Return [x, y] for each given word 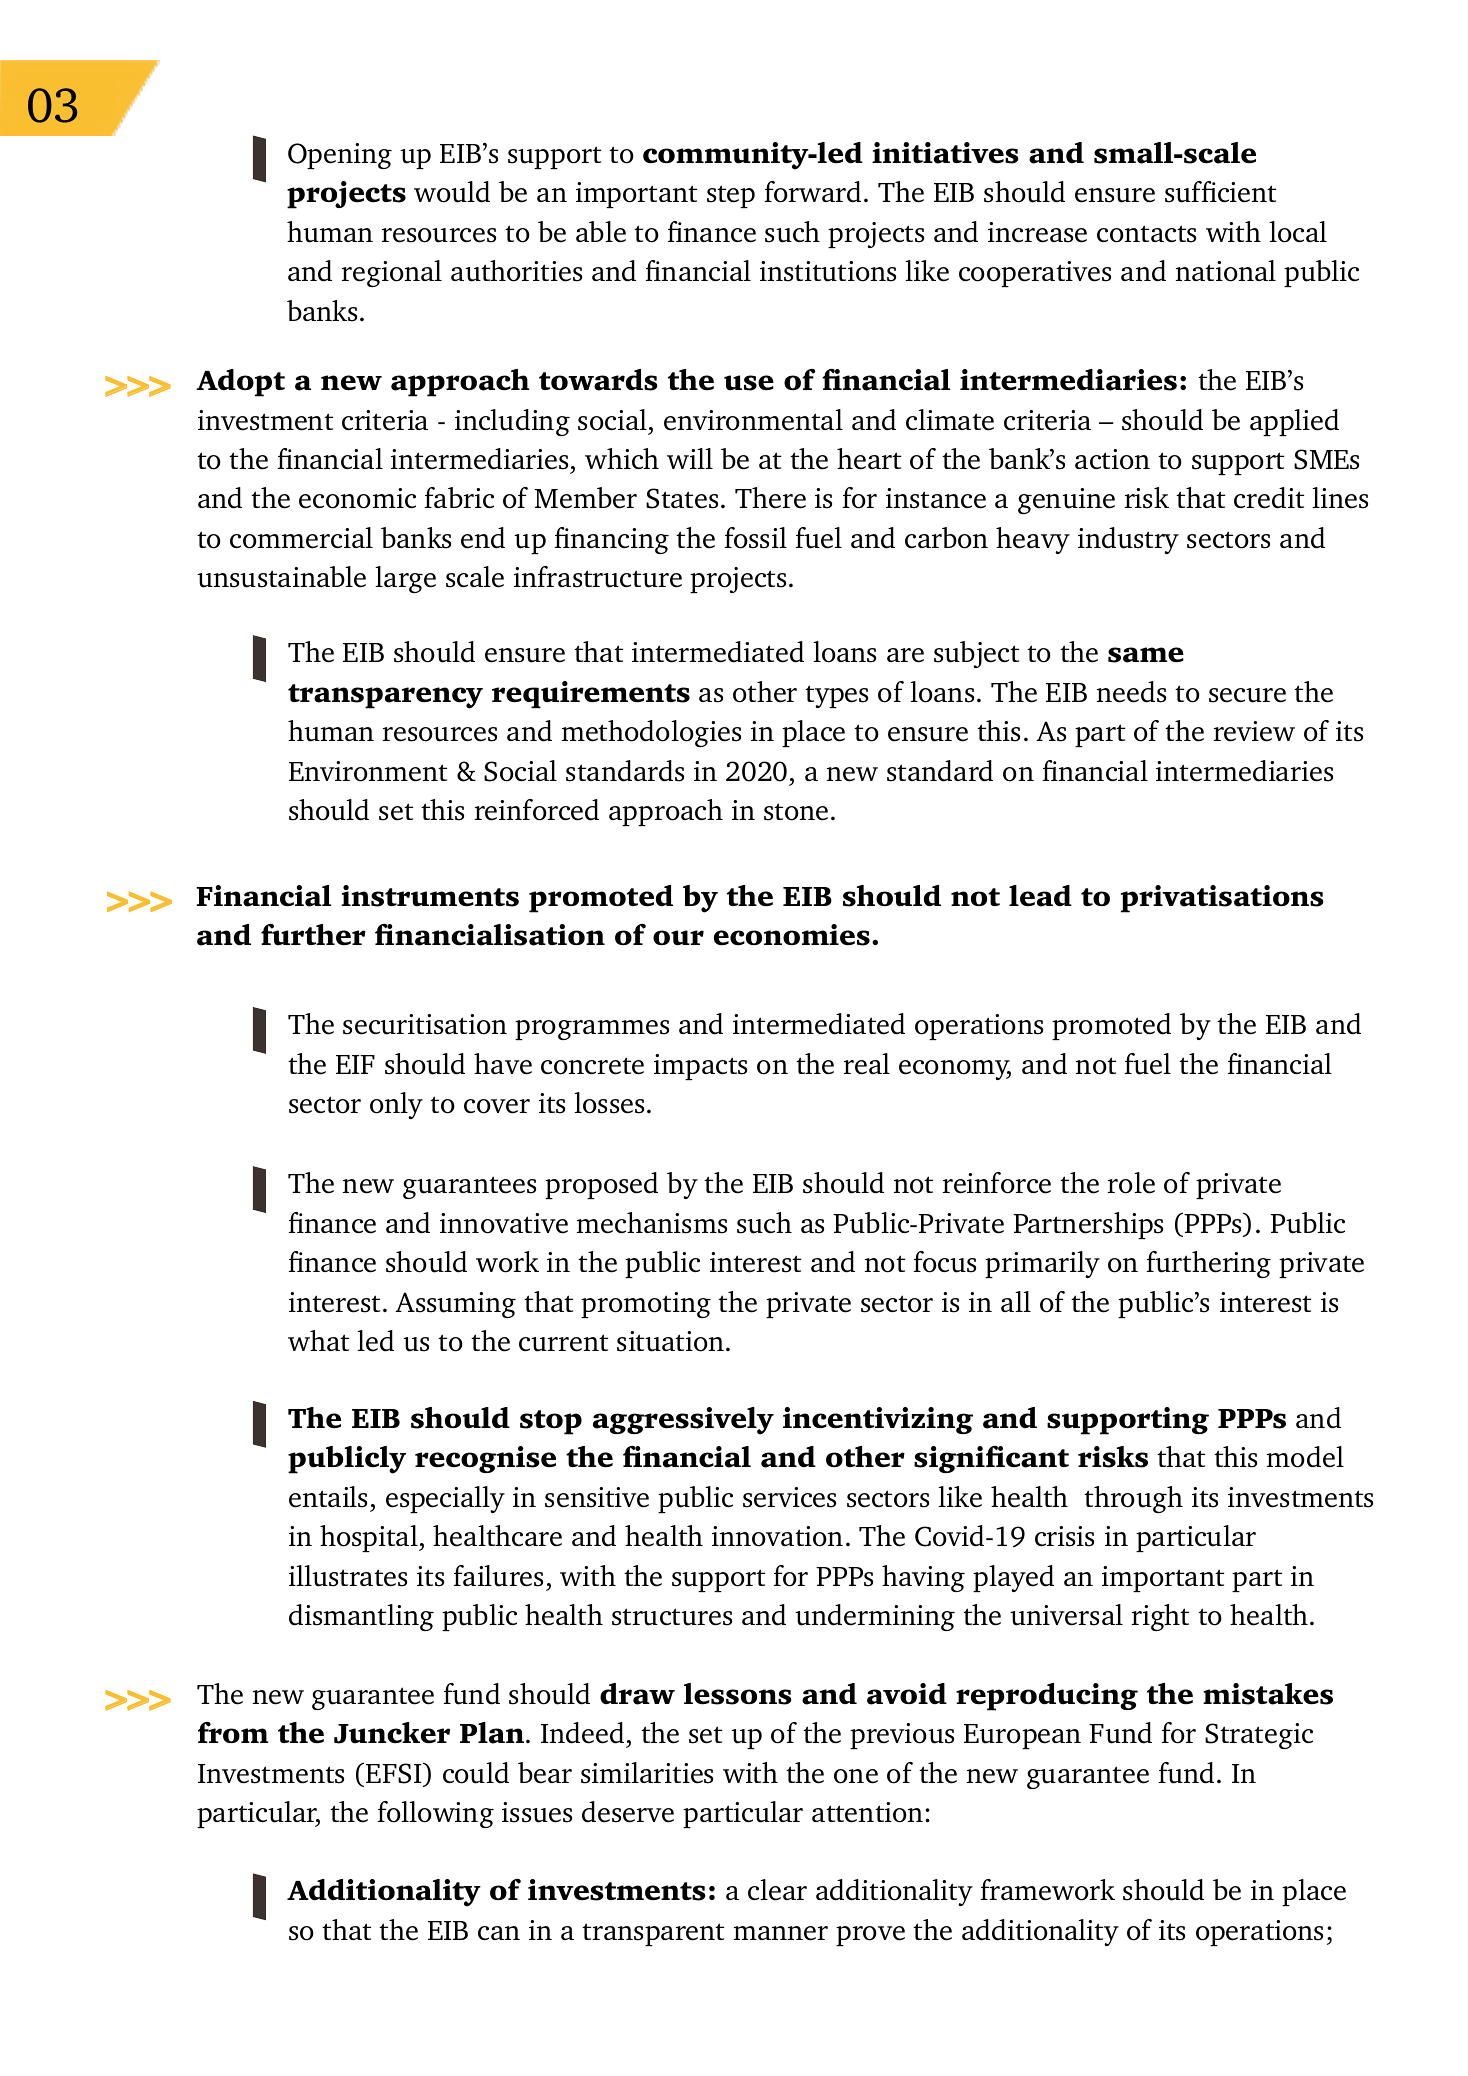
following [436, 1814]
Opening [340, 156]
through [1133, 1499]
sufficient [1220, 192]
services [789, 1497]
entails [328, 1497]
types [836, 696]
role [1131, 1183]
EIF [355, 1064]
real [867, 1064]
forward [813, 192]
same [1146, 655]
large [405, 579]
